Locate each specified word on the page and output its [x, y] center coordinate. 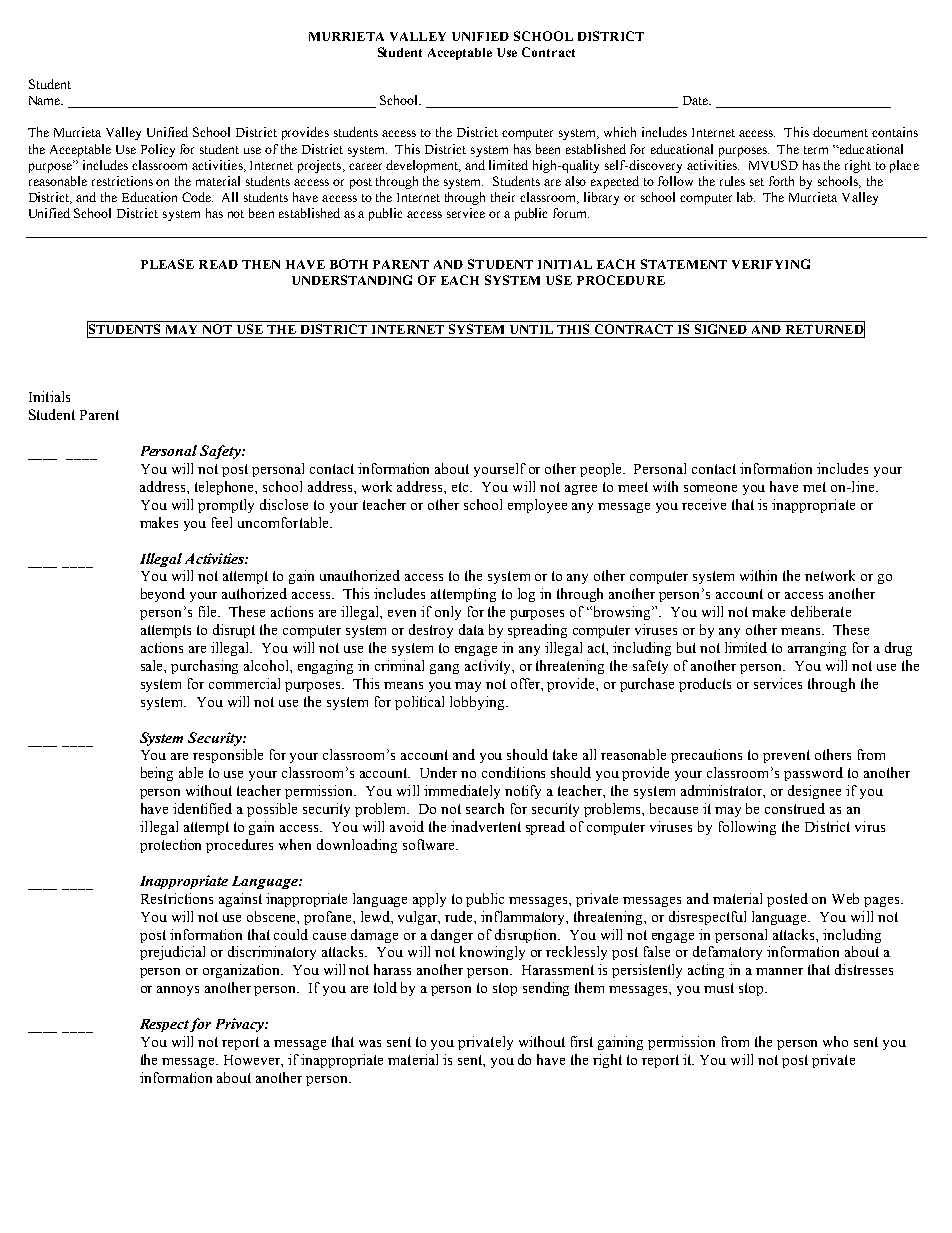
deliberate [821, 611]
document [840, 132]
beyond [163, 595]
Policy [158, 150]
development [423, 166]
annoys [178, 991]
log [526, 595]
